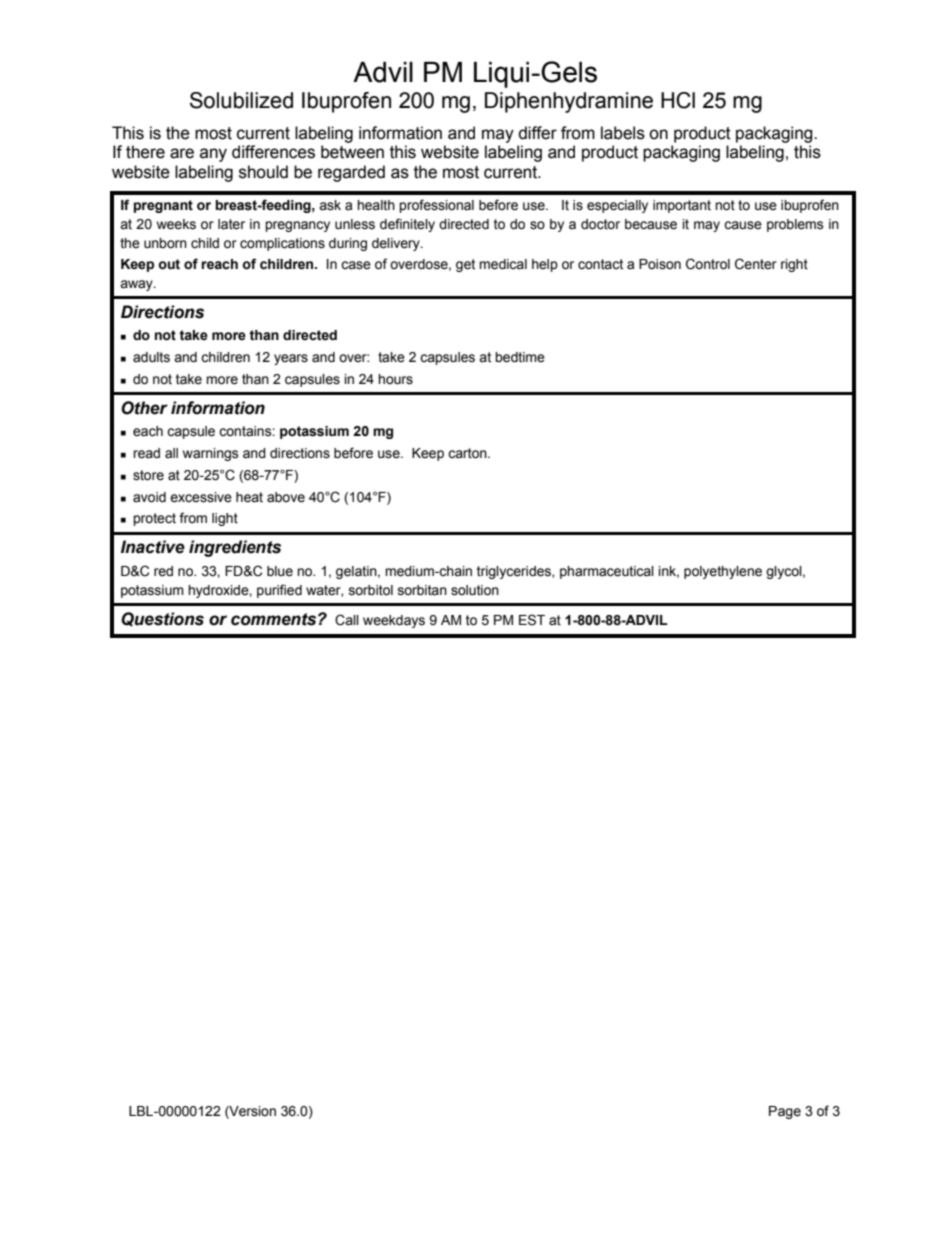 Image resolution: width=952 pixels, height=1233 pixels. Describe the element at coordinates (723, 572) in the screenshot. I see `polyethylene` at that location.
